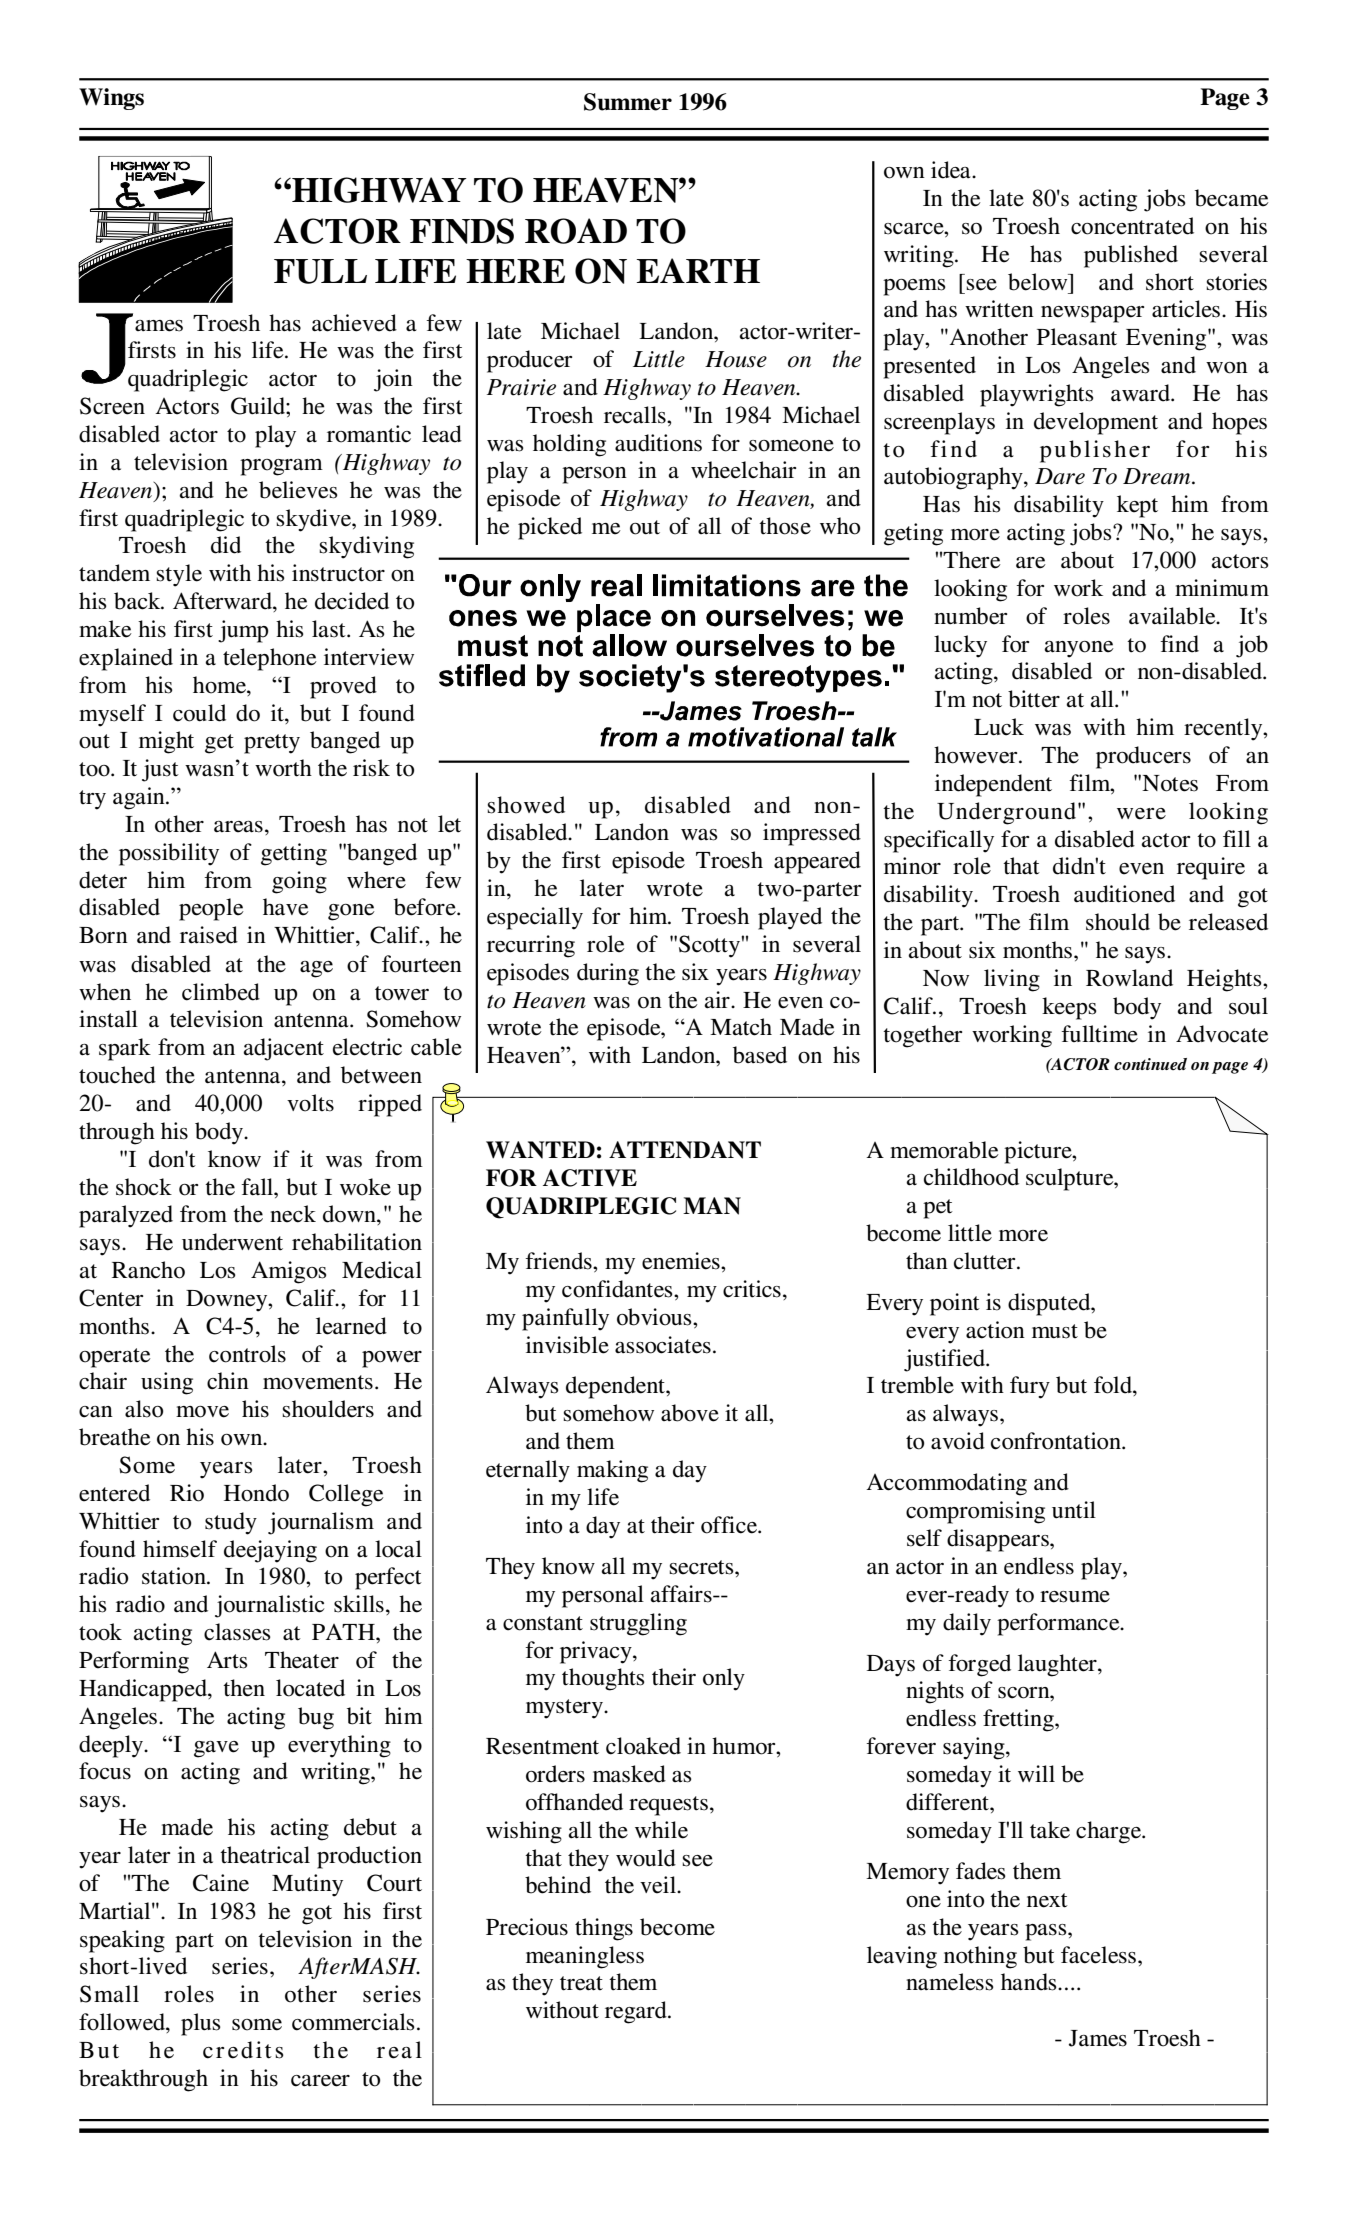 This document has height=2220, width=1348. I want to click on Wings, so click(111, 99).
